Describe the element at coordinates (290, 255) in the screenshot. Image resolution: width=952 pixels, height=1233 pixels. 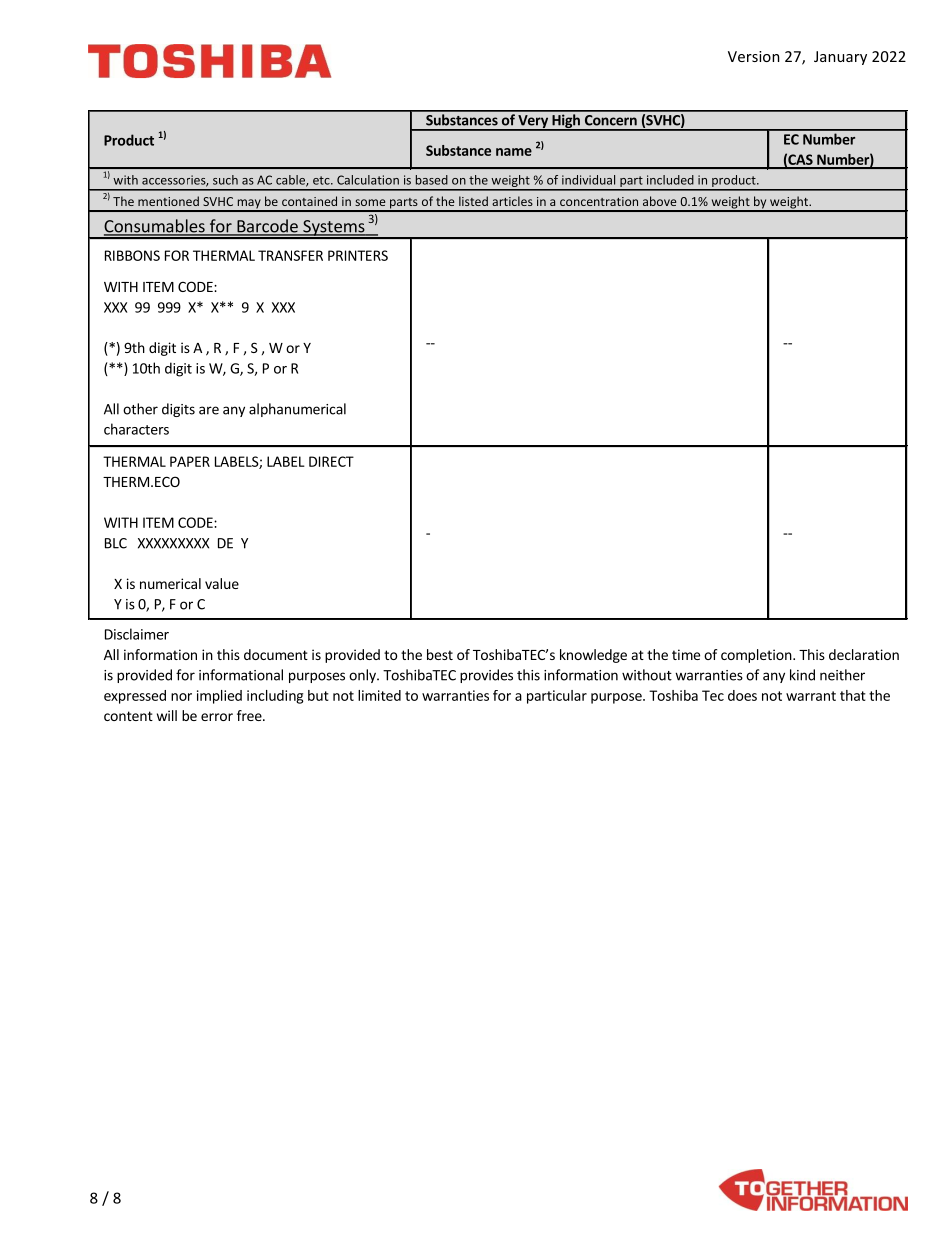
I see `TRANSFER` at that location.
